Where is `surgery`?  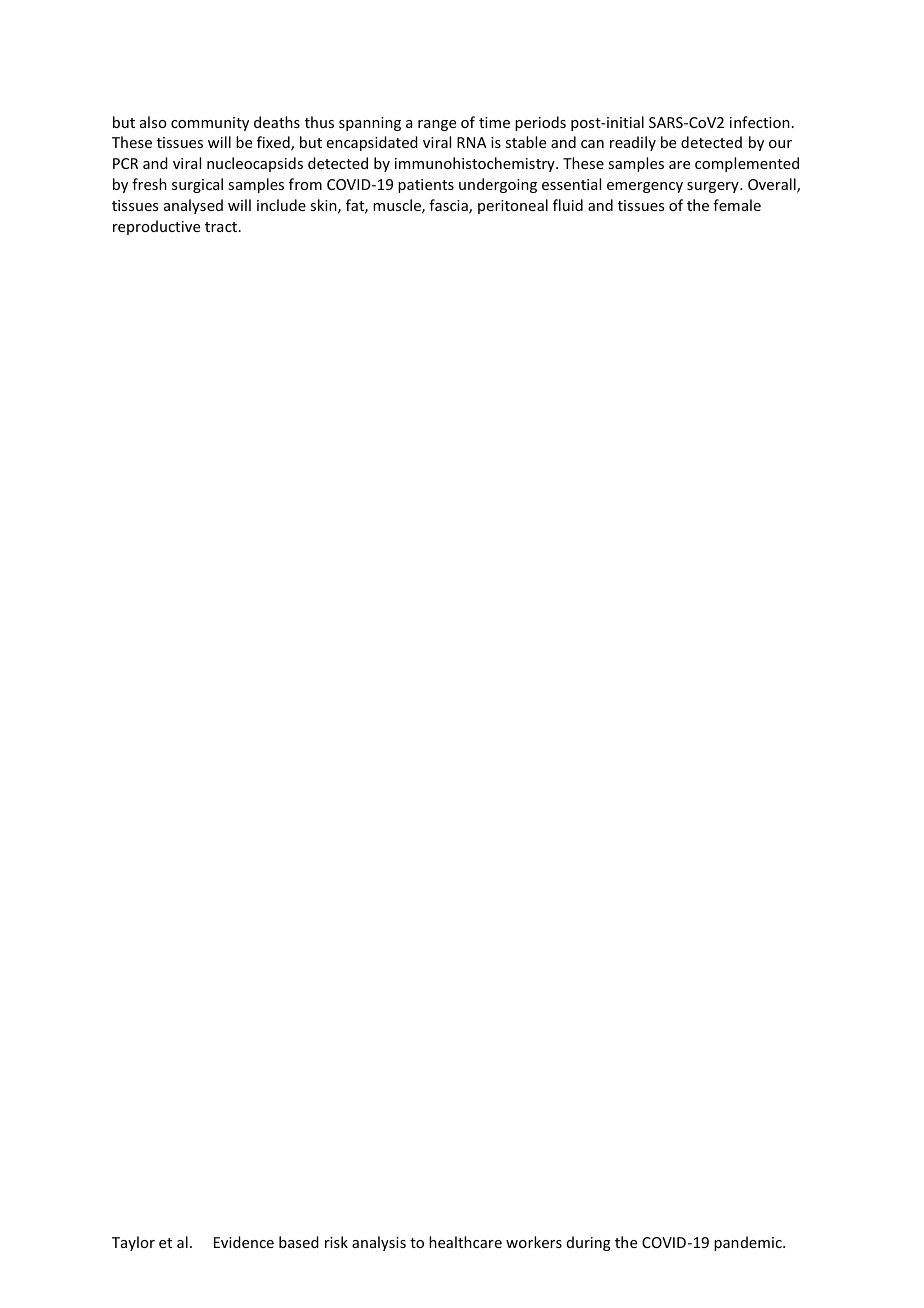 surgery is located at coordinates (714, 187).
